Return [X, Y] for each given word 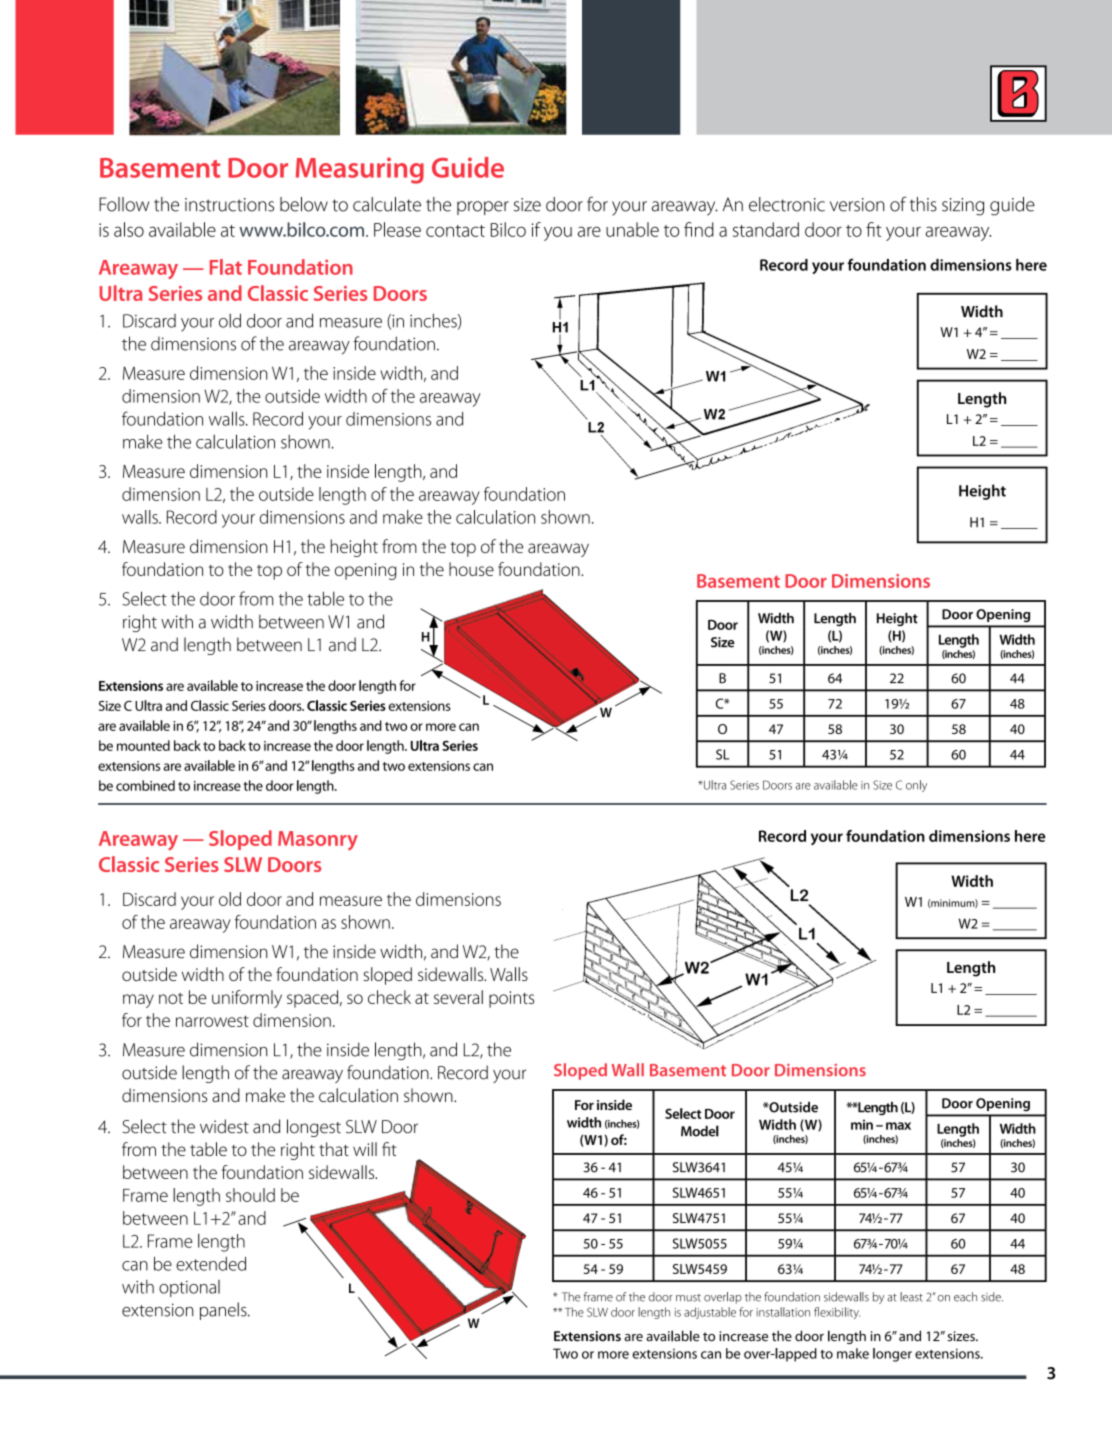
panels [224, 1311]
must [688, 1298]
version [857, 205]
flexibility [837, 1313]
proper [483, 208]
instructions [229, 205]
